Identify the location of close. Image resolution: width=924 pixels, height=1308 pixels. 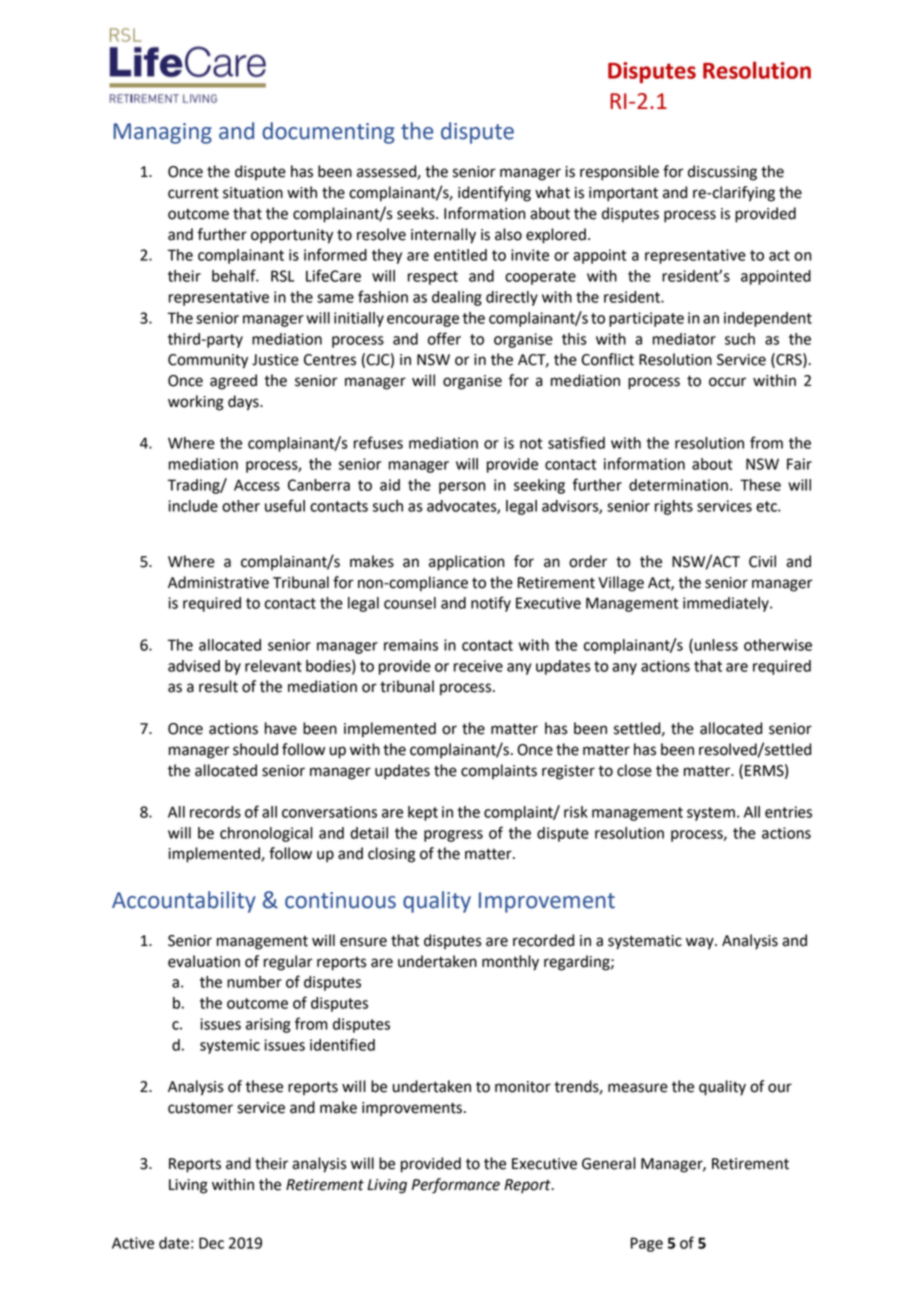
(634, 770).
